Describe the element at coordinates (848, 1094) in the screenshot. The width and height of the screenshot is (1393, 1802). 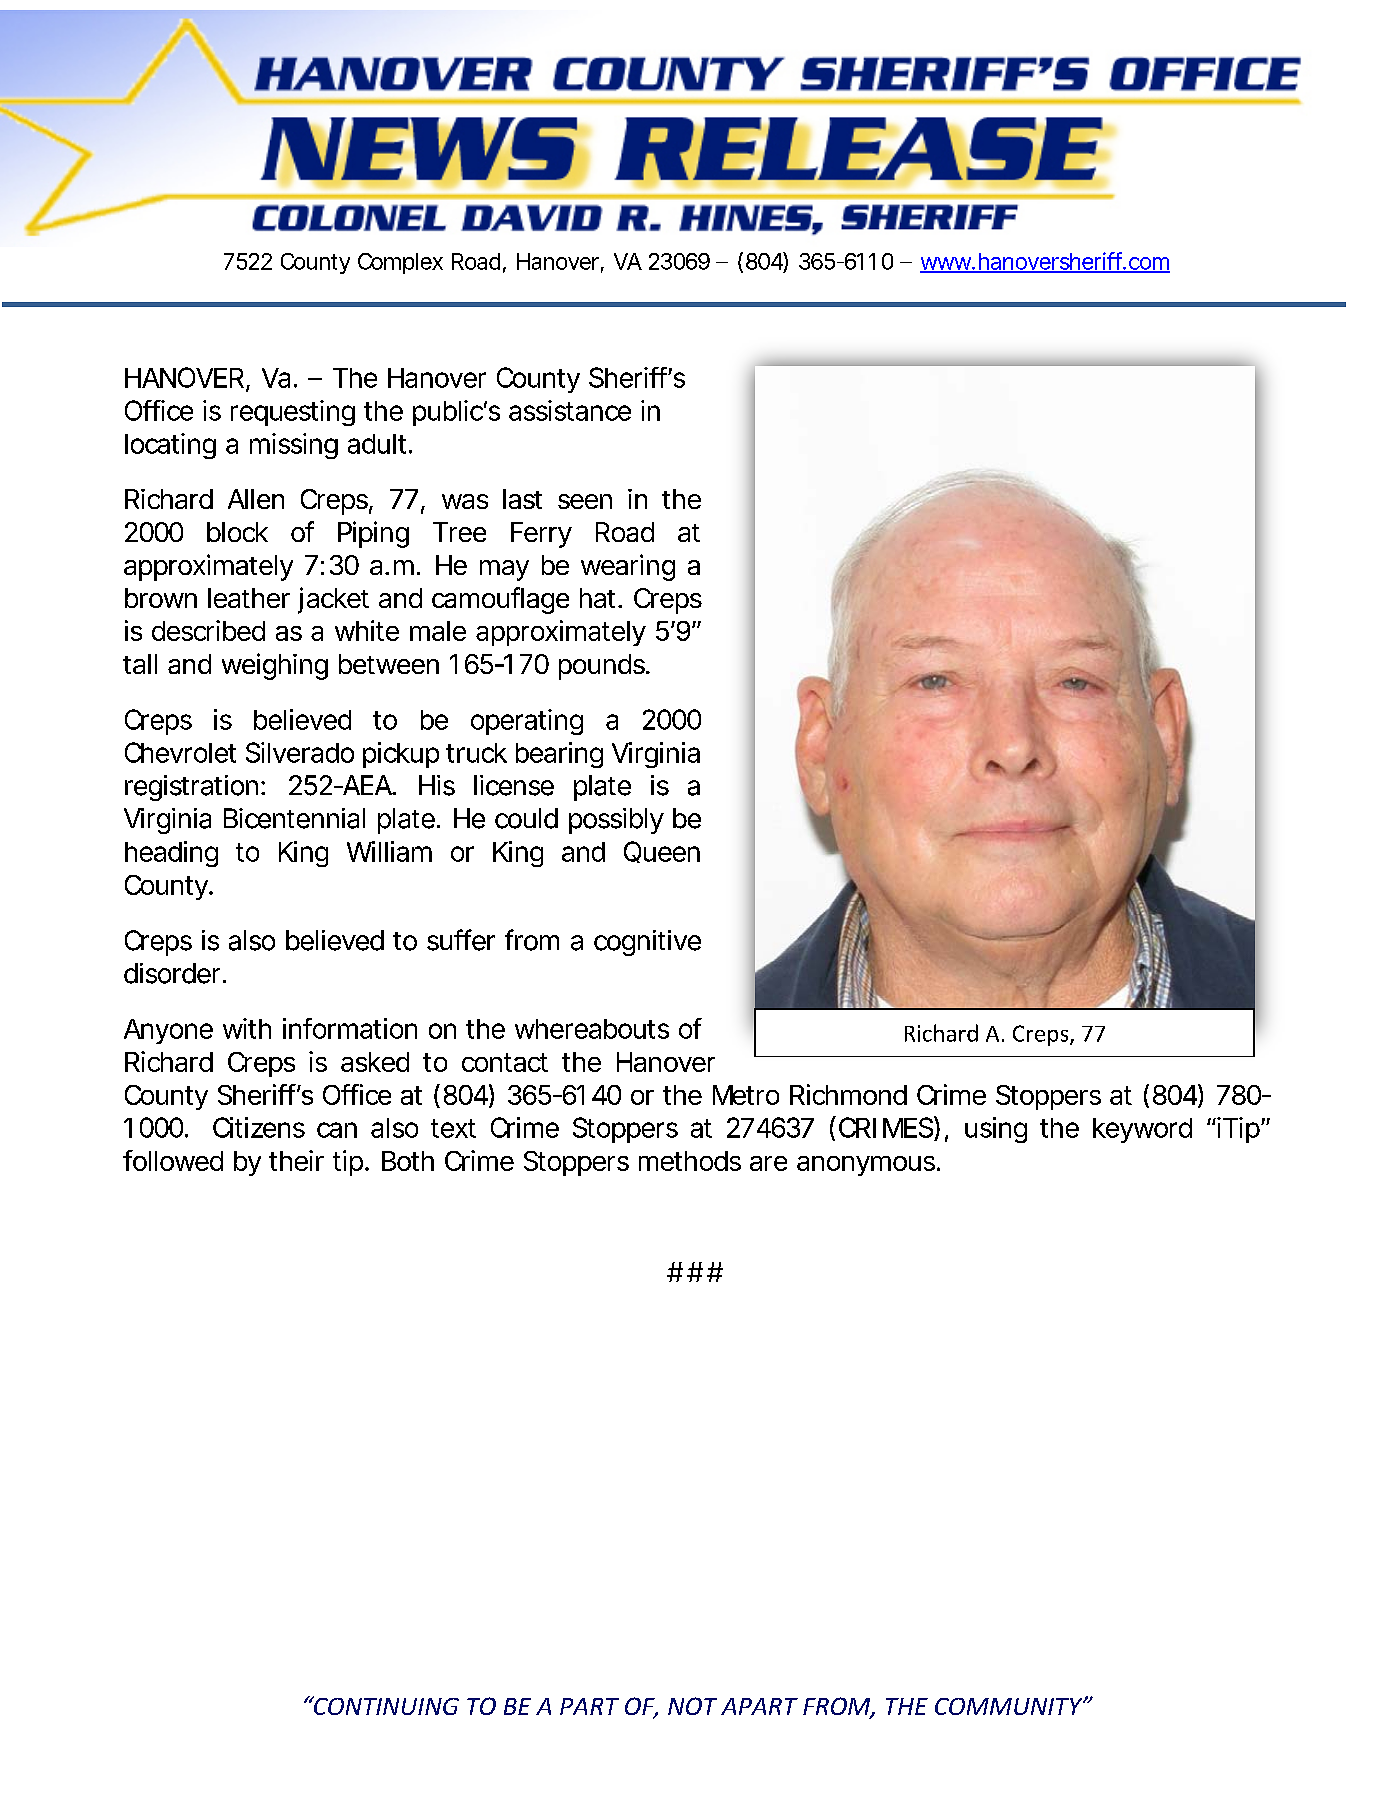
I see `Richmond` at that location.
